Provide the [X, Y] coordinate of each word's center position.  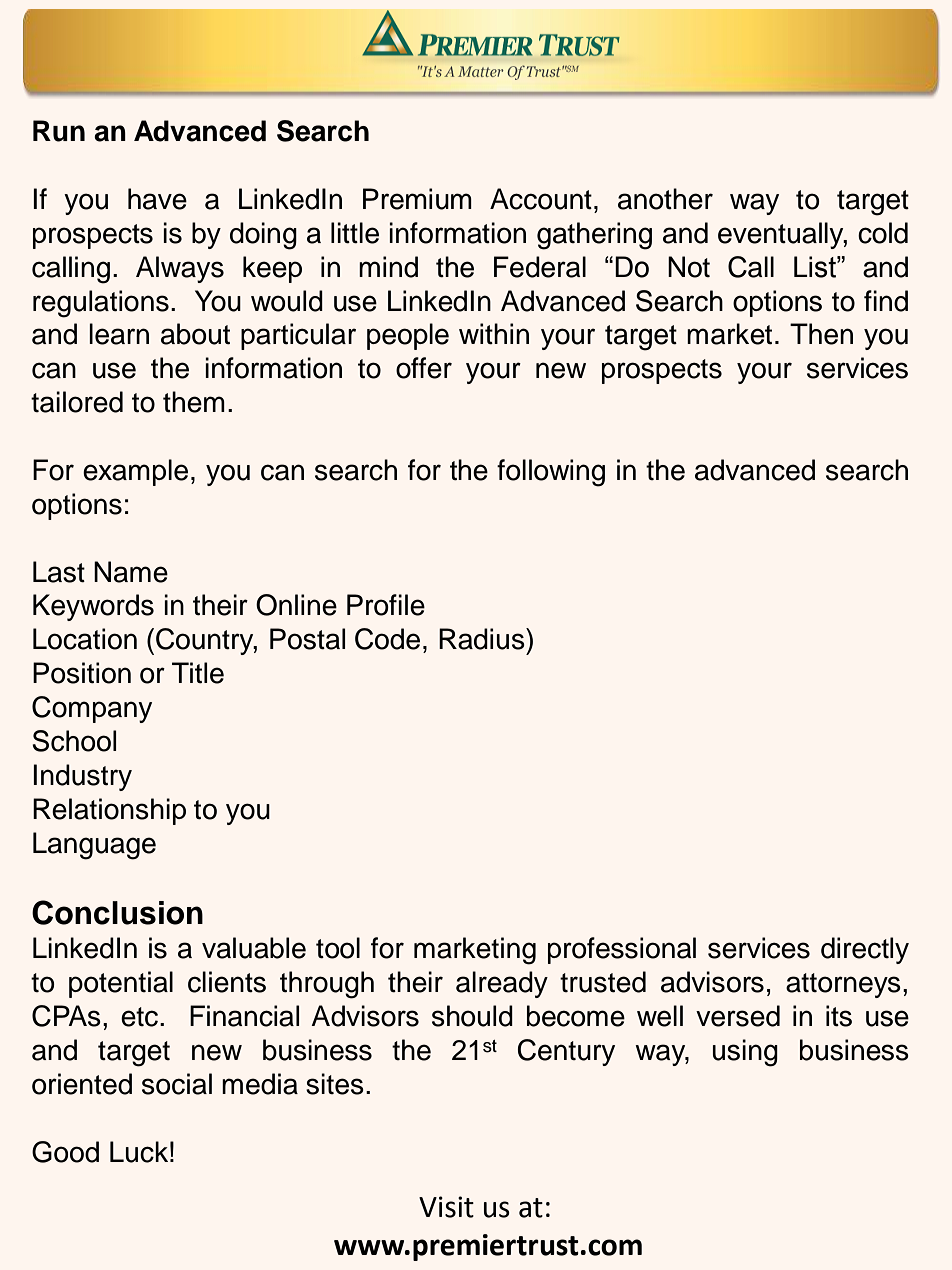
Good [65, 1152]
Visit [446, 1207]
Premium [417, 199]
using [745, 1053]
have [157, 199]
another [665, 199]
